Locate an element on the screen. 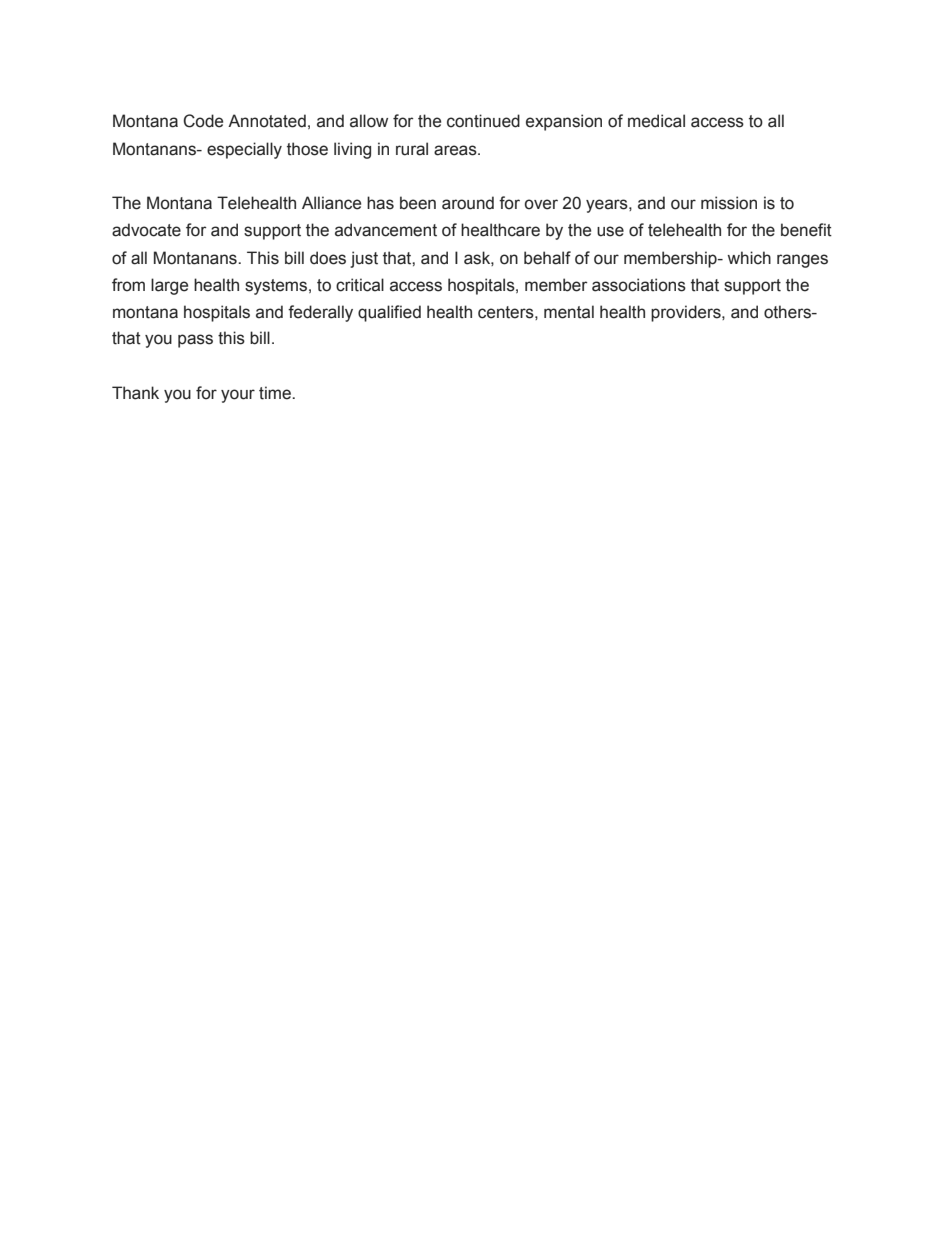  ranges is located at coordinates (802, 261).
